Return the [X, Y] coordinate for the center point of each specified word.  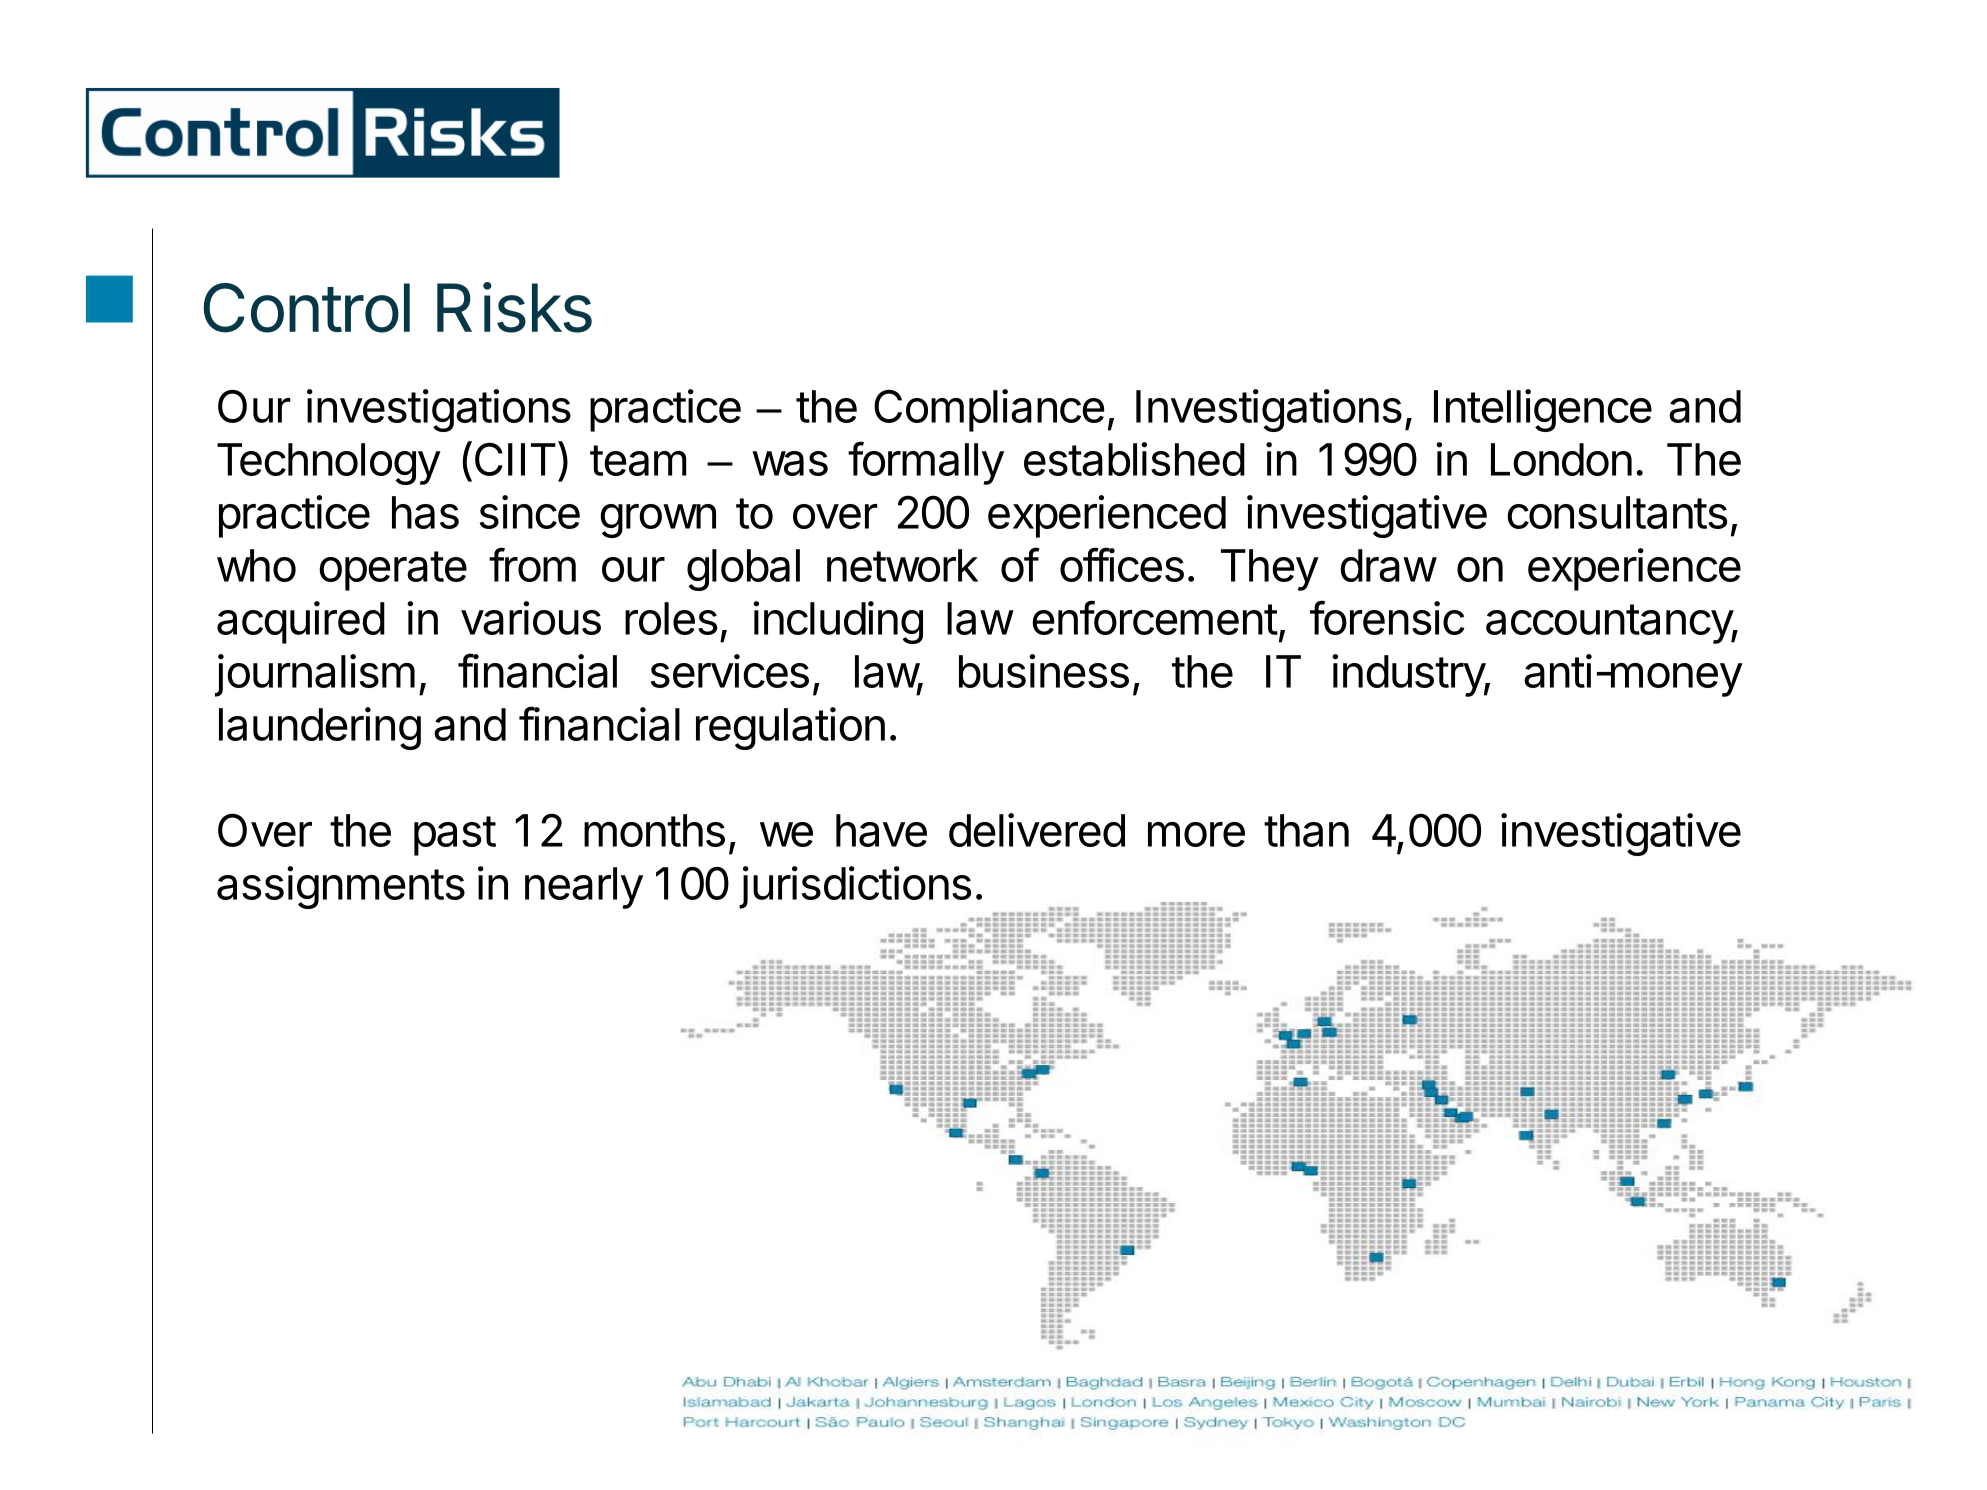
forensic [1387, 617]
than [1306, 830]
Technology [329, 464]
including [838, 622]
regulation [790, 728]
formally [926, 463]
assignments [341, 887]
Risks [514, 307]
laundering [320, 728]
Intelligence [1543, 410]
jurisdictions [855, 887]
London [1561, 459]
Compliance [989, 410]
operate [393, 571]
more [1196, 834]
